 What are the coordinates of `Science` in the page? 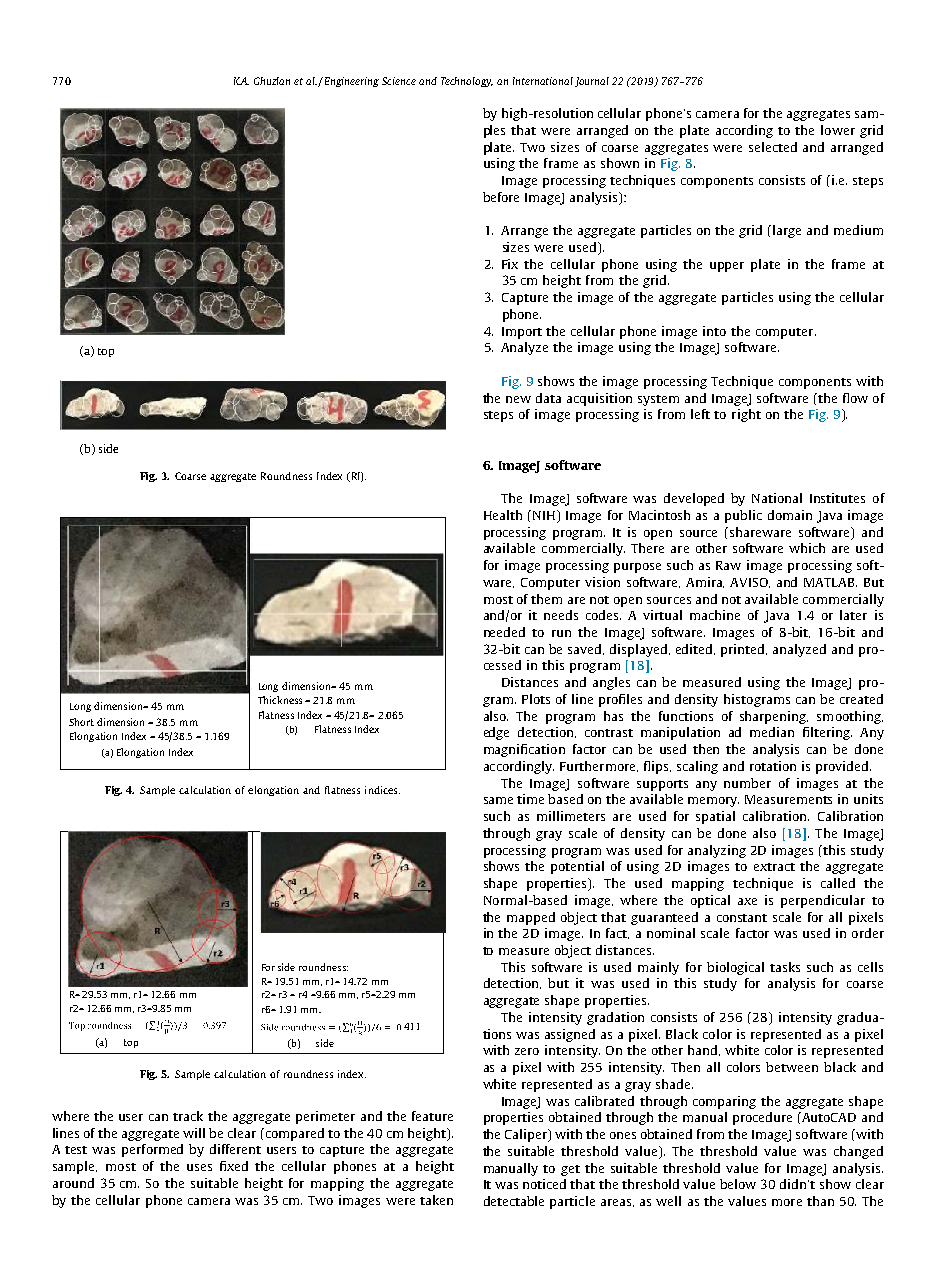 It's located at (399, 81).
